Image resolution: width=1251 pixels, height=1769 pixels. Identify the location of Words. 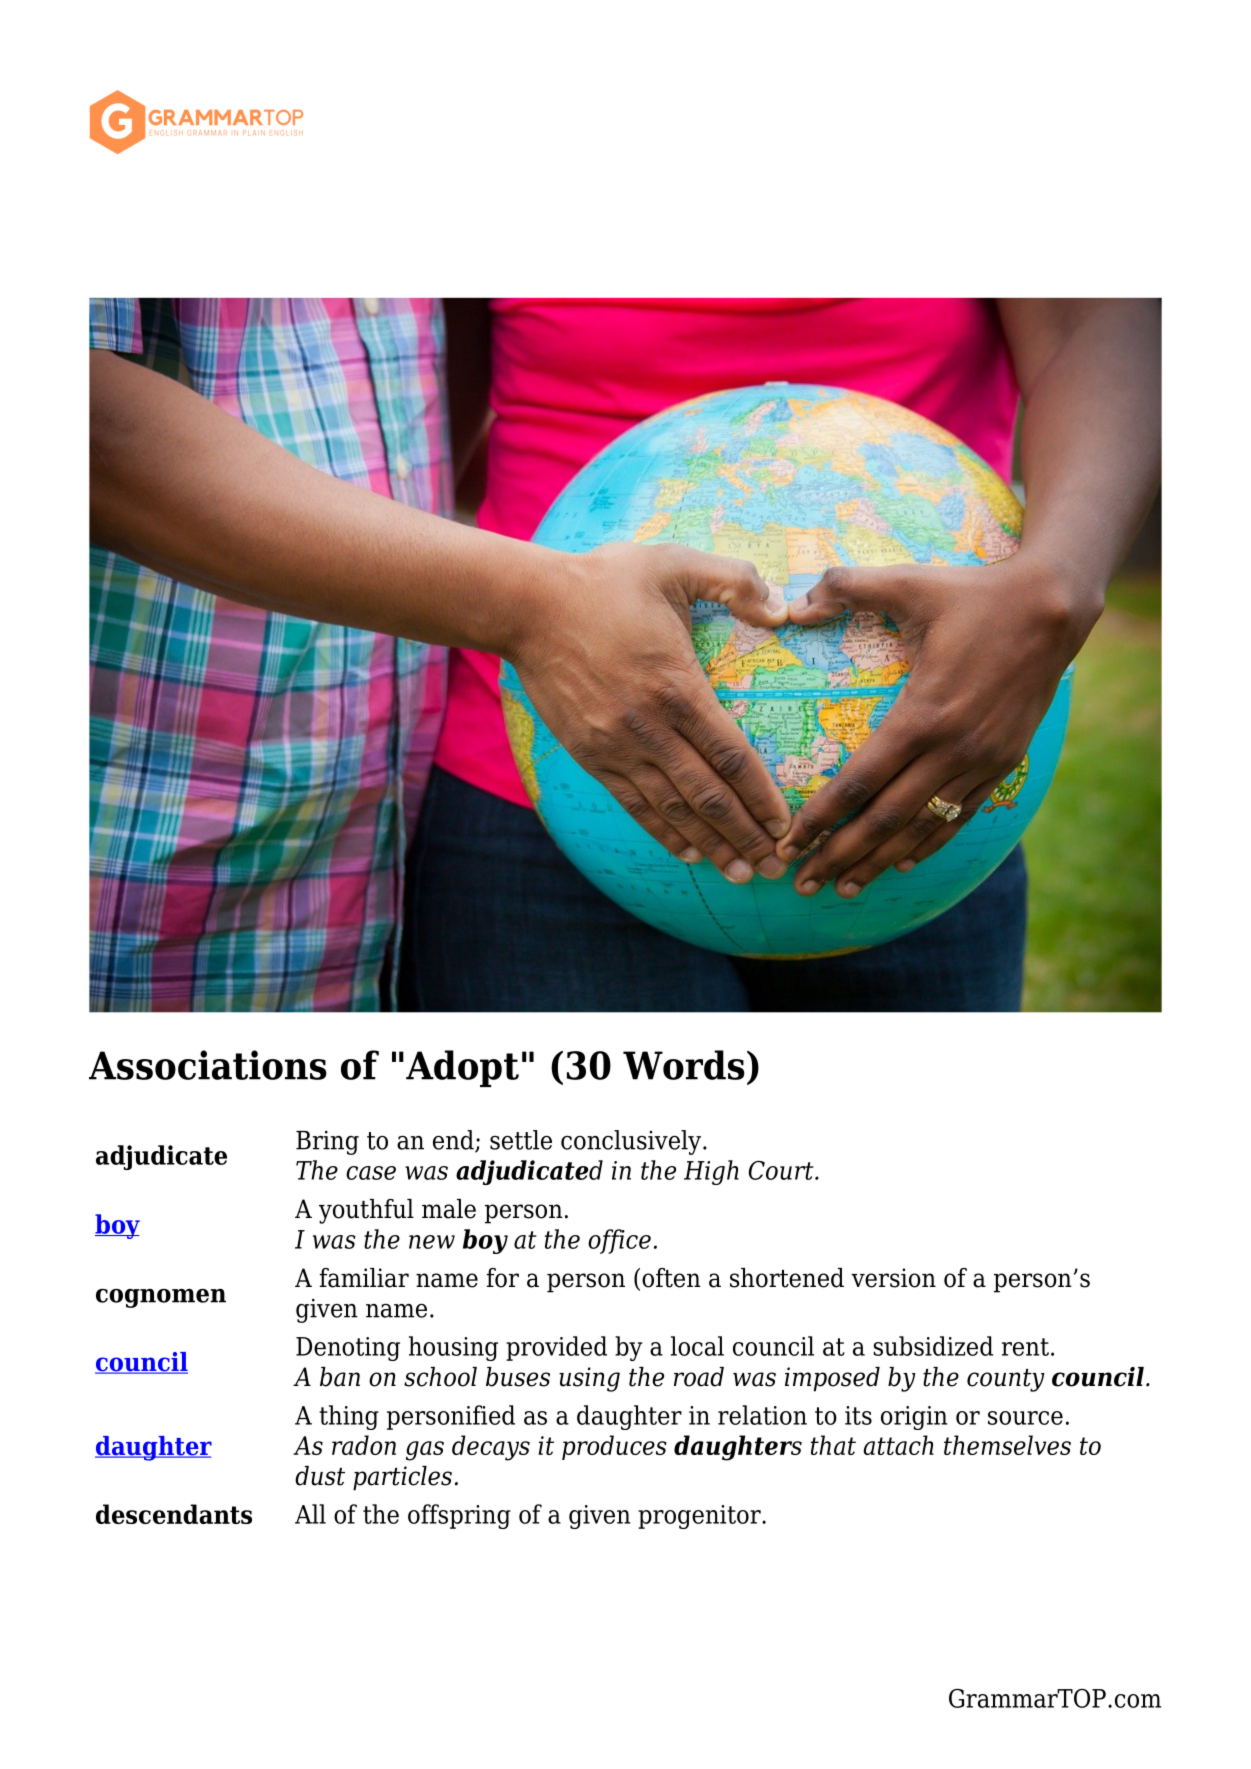
(684, 1065).
